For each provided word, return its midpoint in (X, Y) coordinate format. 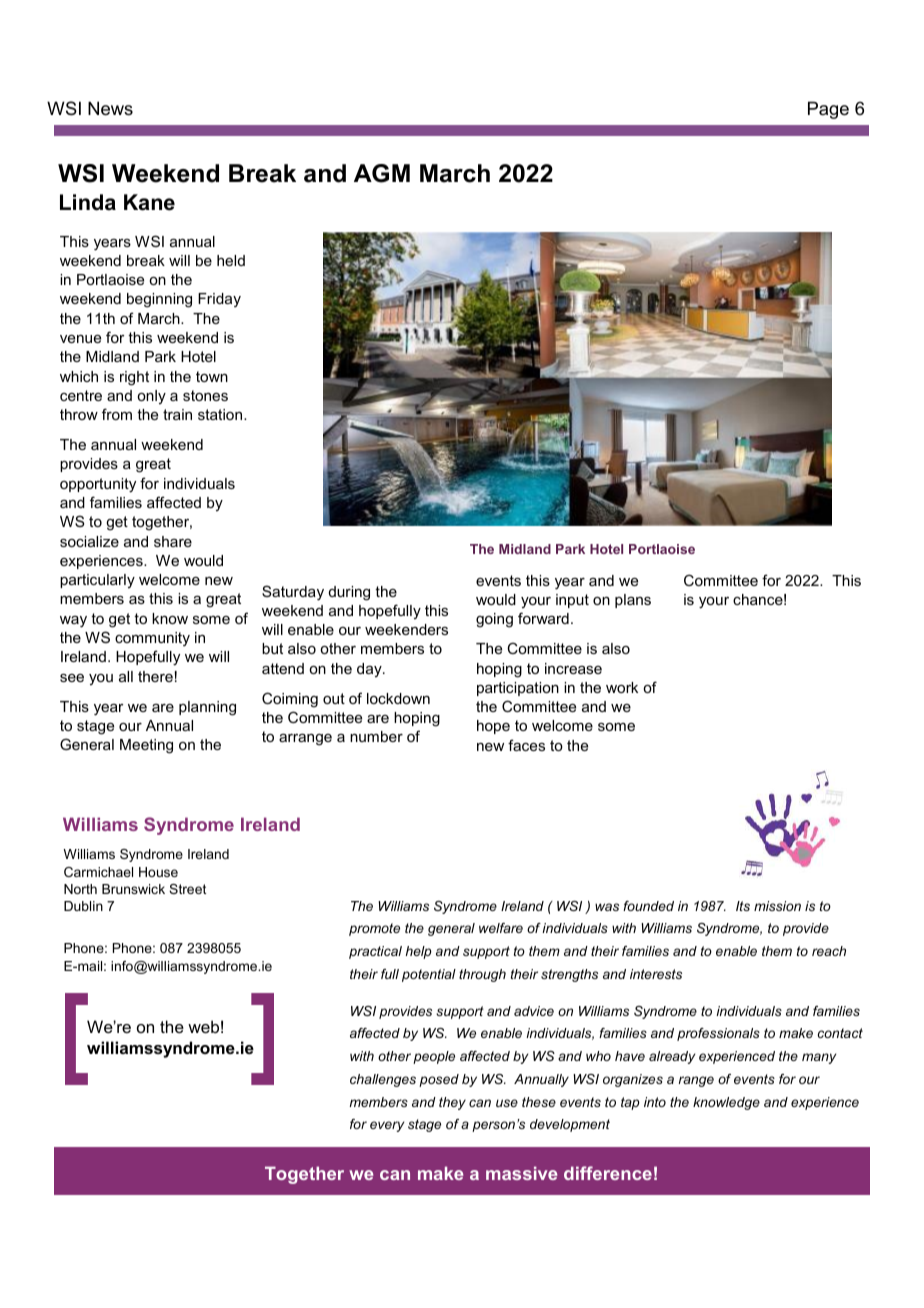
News (110, 108)
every (387, 1126)
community (152, 639)
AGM (382, 173)
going (494, 620)
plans (633, 601)
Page (828, 110)
